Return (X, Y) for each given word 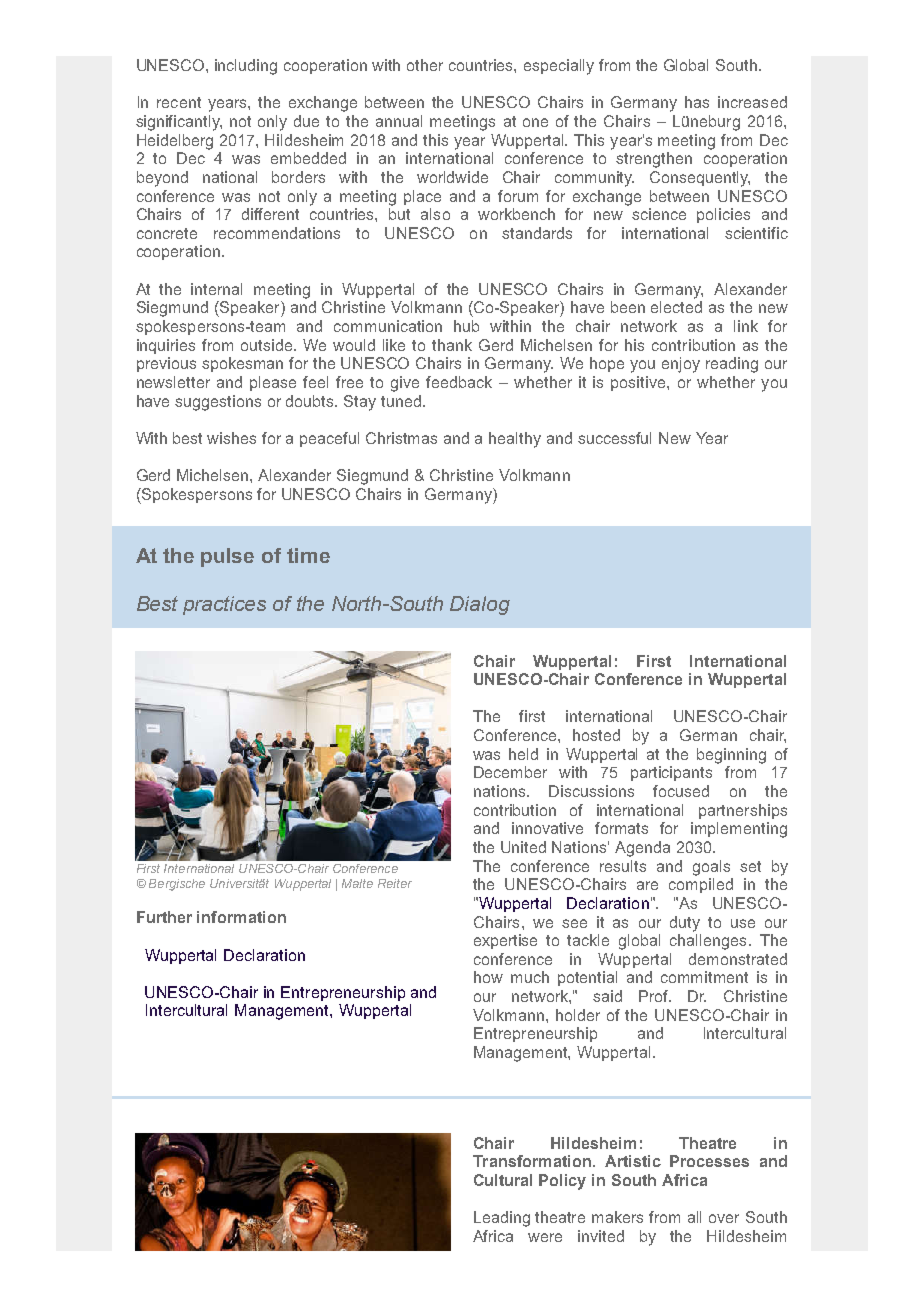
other (425, 65)
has (697, 102)
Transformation (532, 1161)
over (724, 1218)
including (246, 67)
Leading (502, 1219)
